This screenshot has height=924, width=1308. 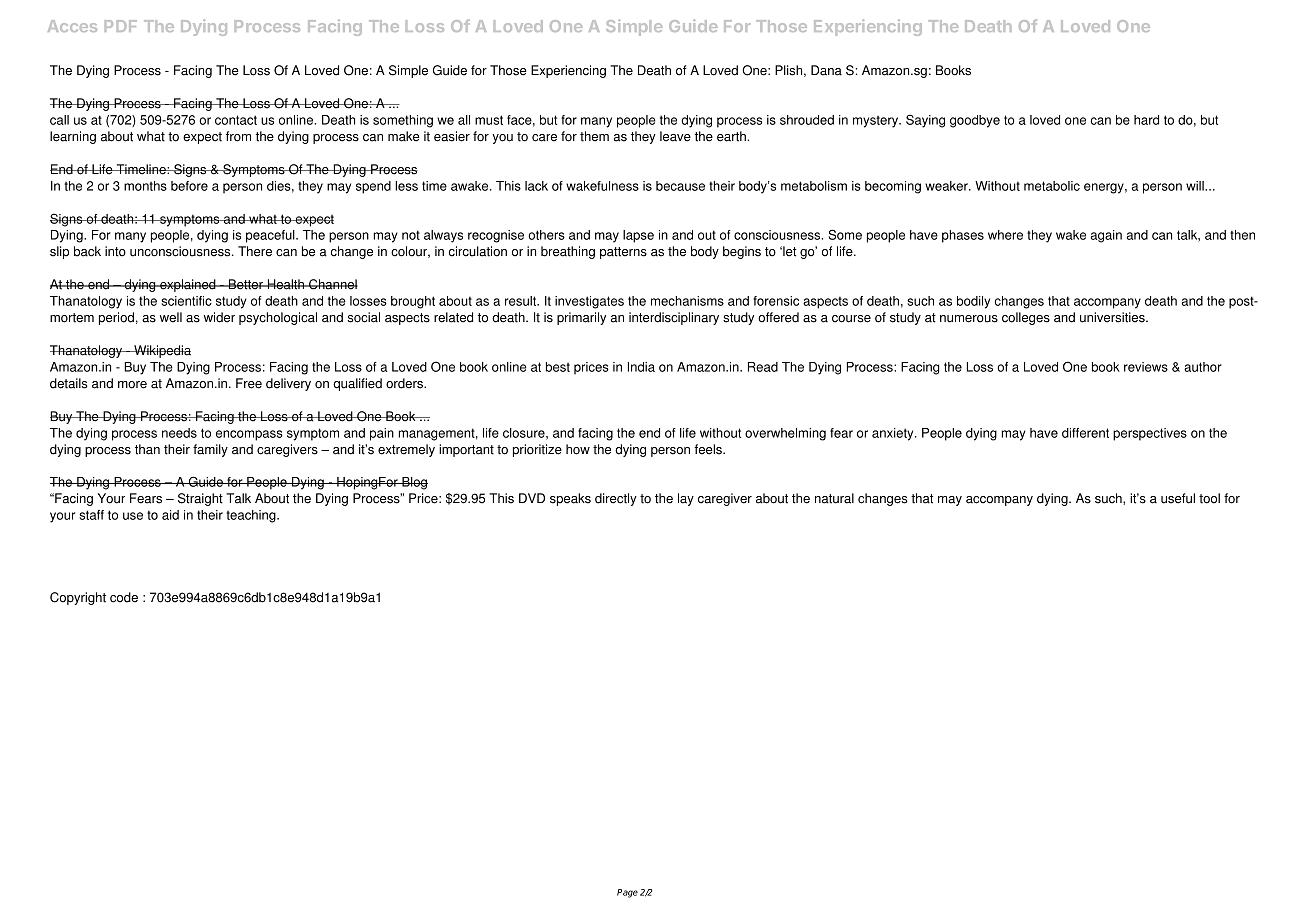 What do you see at coordinates (1146, 367) in the screenshot?
I see `reviews` at bounding box center [1146, 367].
